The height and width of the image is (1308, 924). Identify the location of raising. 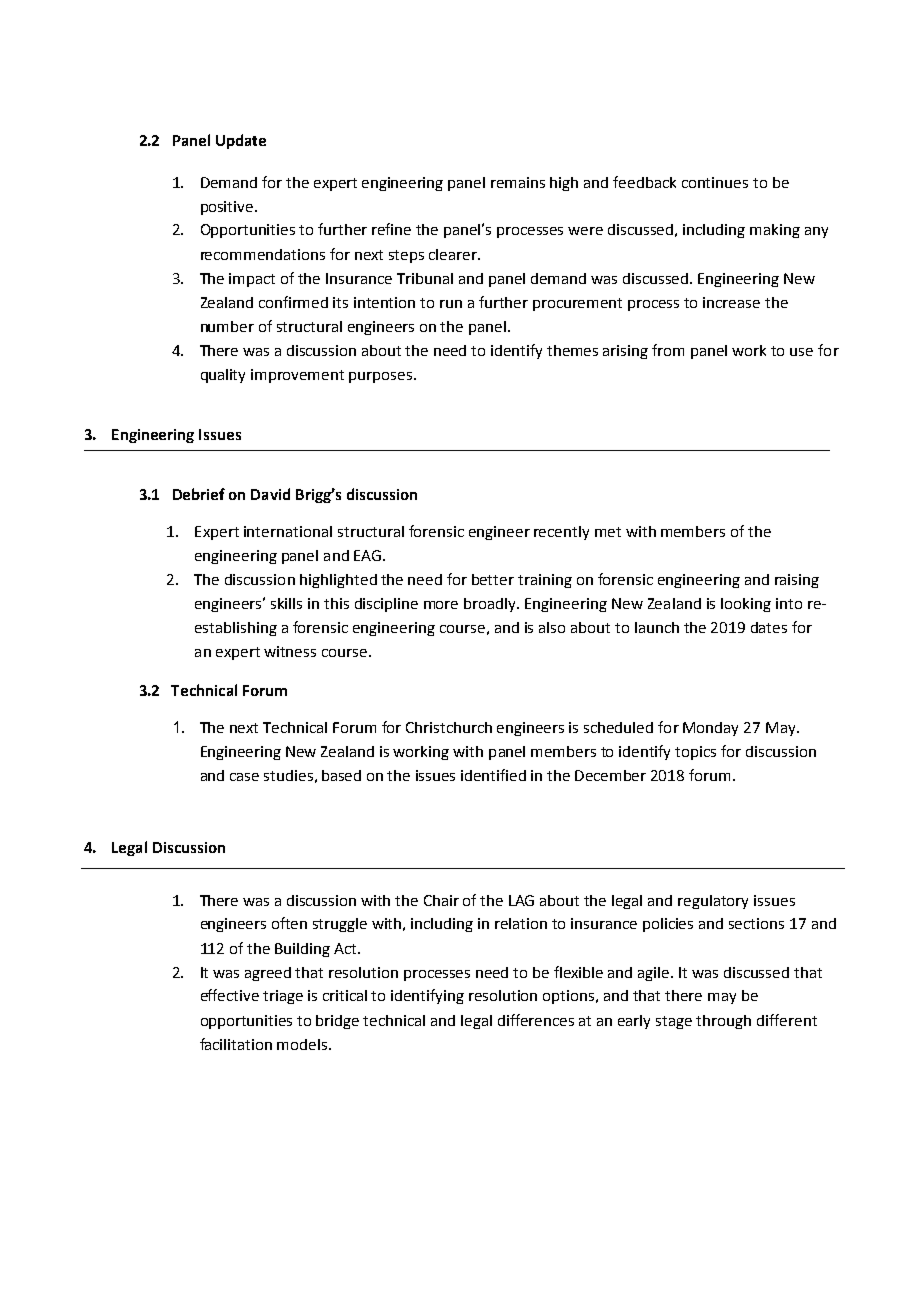
(797, 581).
